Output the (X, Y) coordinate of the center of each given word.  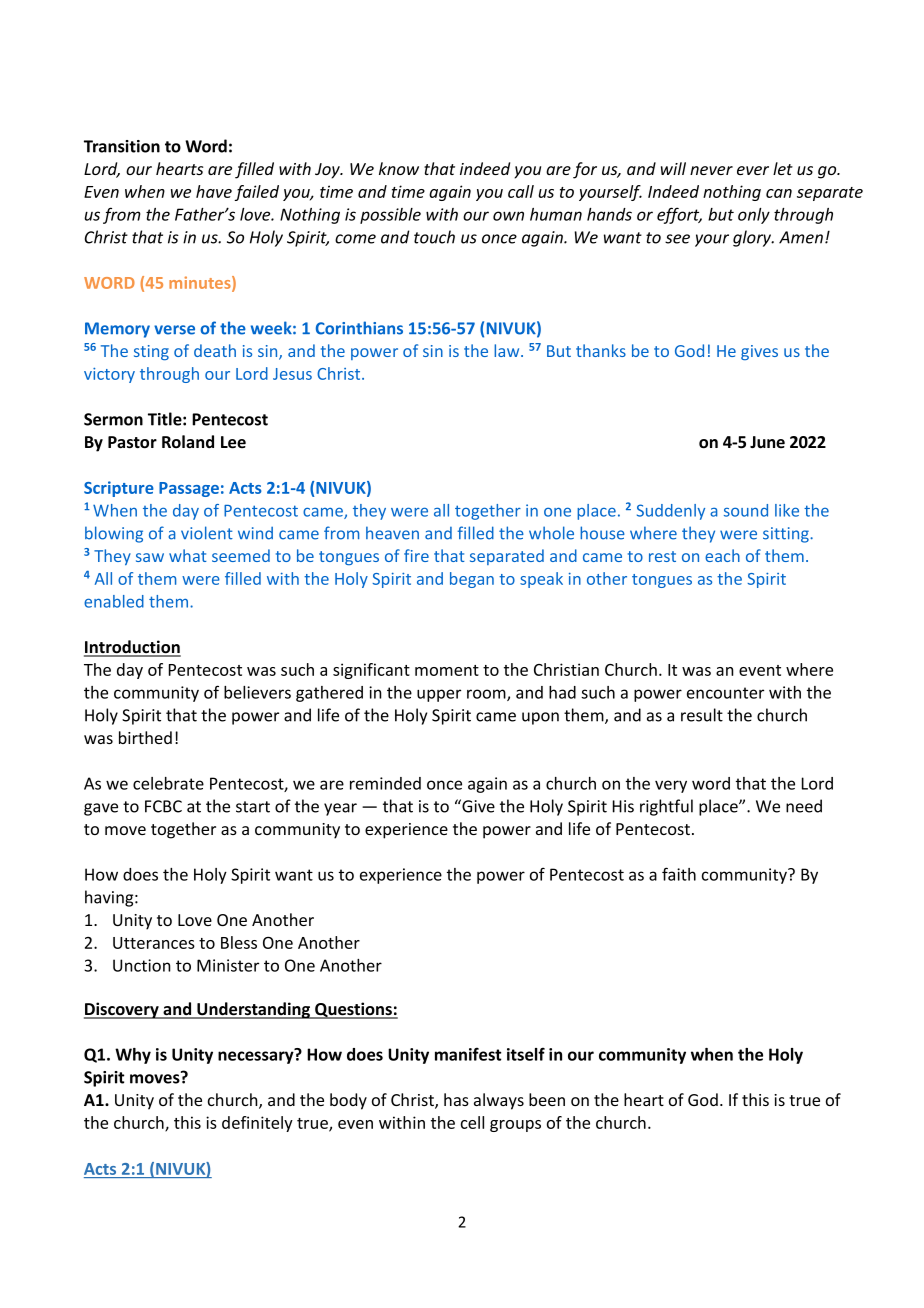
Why (133, 1056)
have (214, 191)
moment (447, 670)
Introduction (132, 648)
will (673, 168)
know (399, 168)
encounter (725, 693)
